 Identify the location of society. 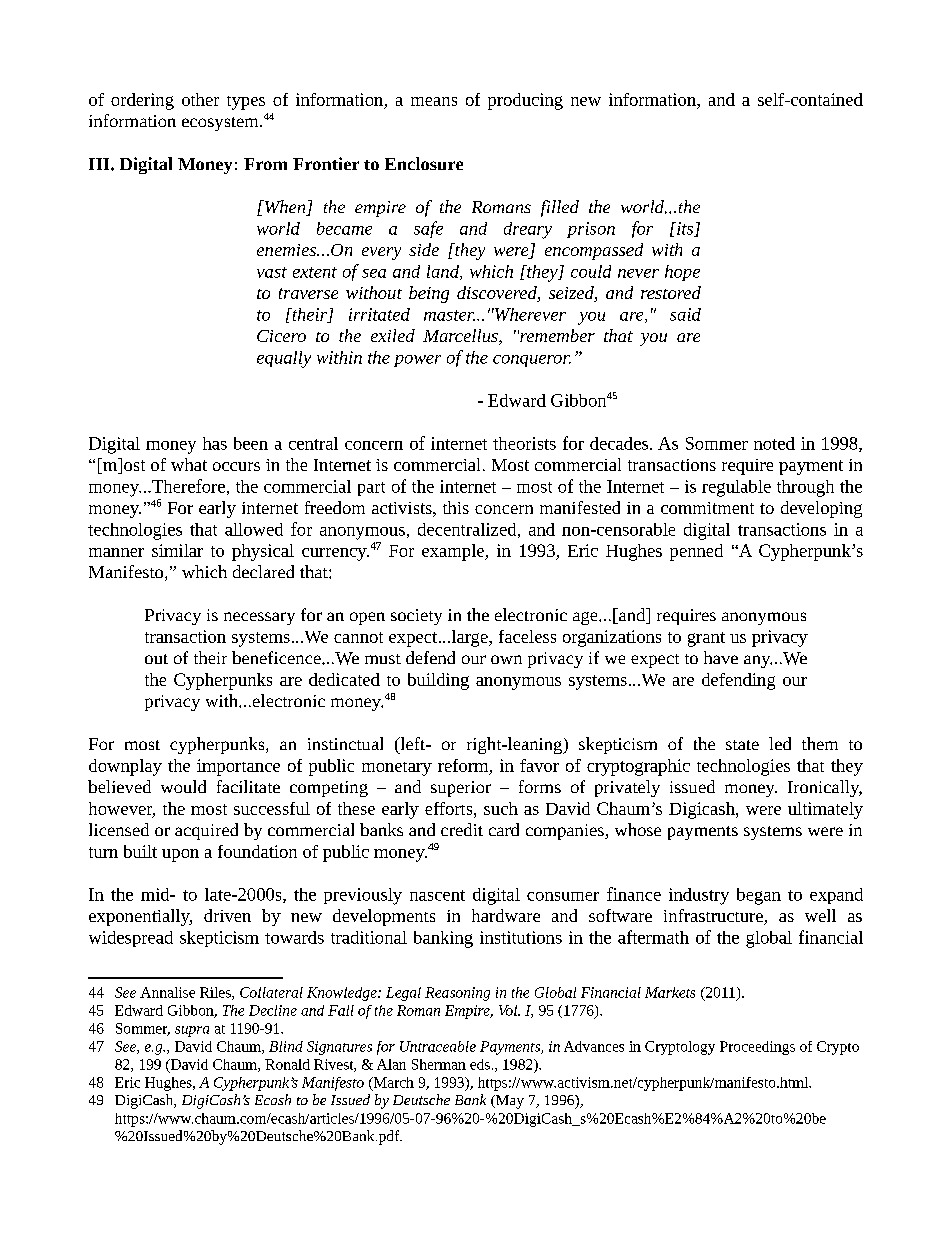
(416, 617).
